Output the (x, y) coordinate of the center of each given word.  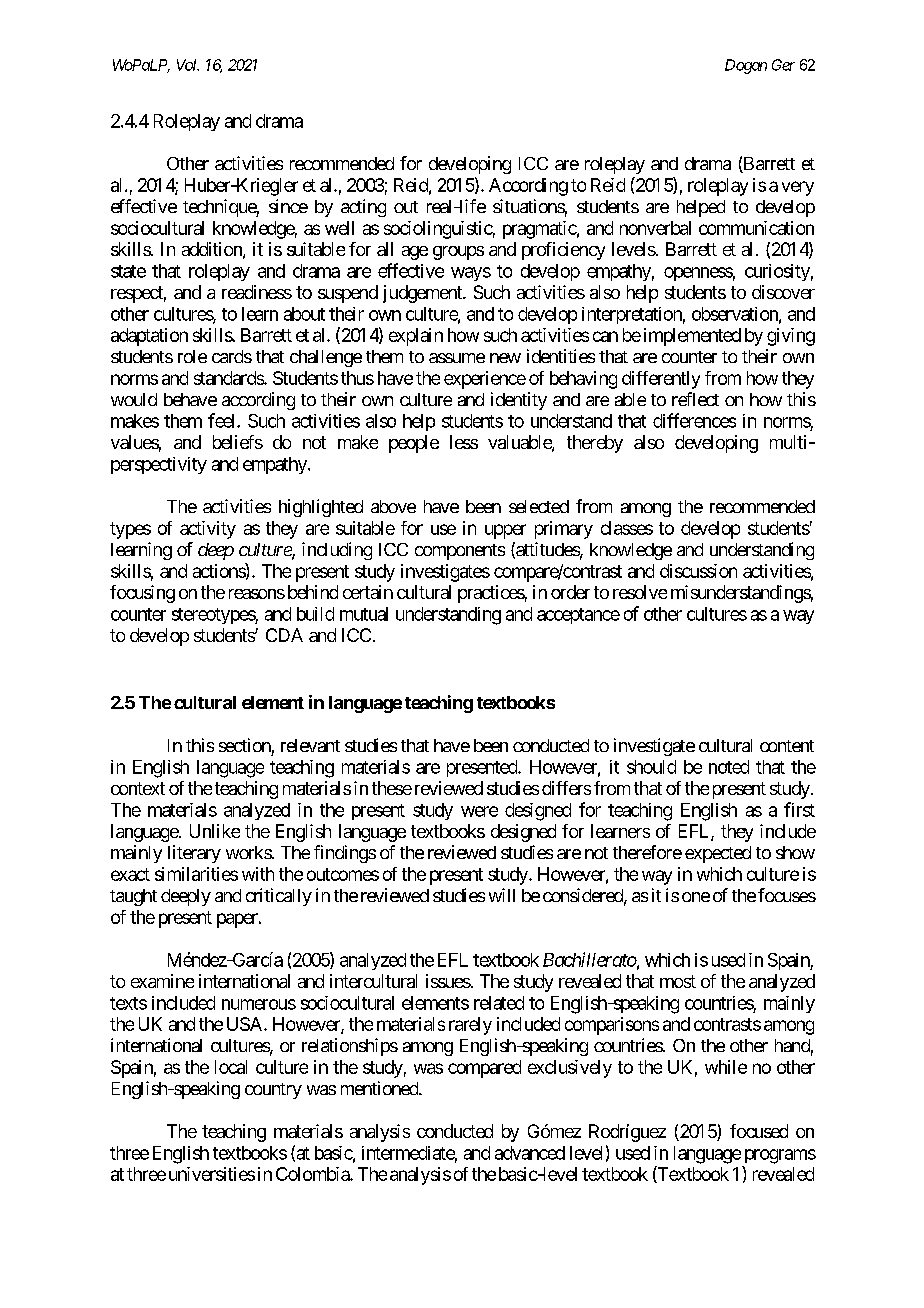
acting (363, 208)
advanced (530, 1153)
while (726, 1067)
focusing (142, 594)
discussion (698, 571)
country (273, 1091)
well (339, 228)
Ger (783, 65)
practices (491, 594)
